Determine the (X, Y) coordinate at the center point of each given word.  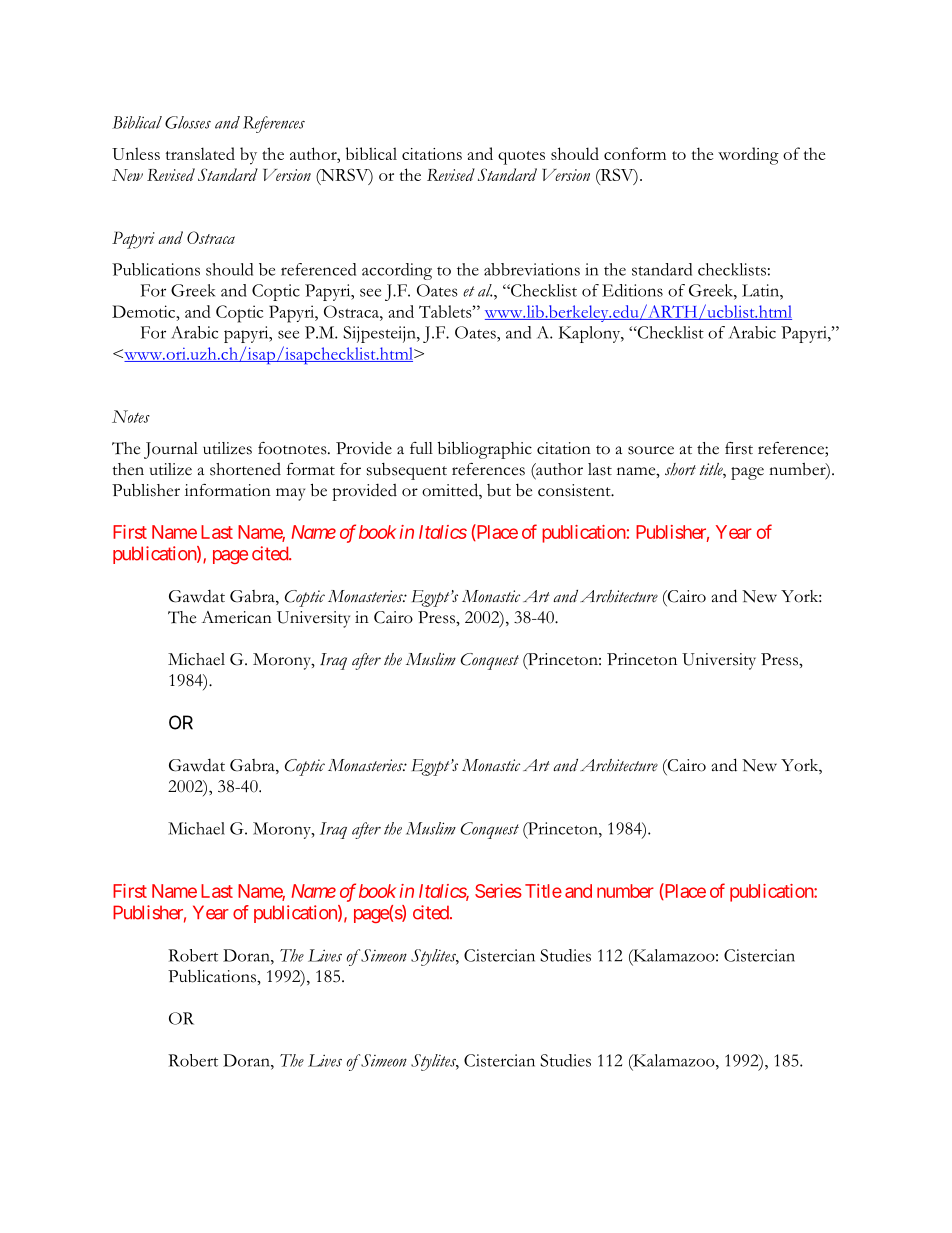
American (237, 617)
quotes (521, 158)
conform (635, 153)
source (651, 450)
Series (498, 891)
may (290, 494)
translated (200, 153)
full (421, 448)
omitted (451, 491)
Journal (171, 450)
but (499, 490)
